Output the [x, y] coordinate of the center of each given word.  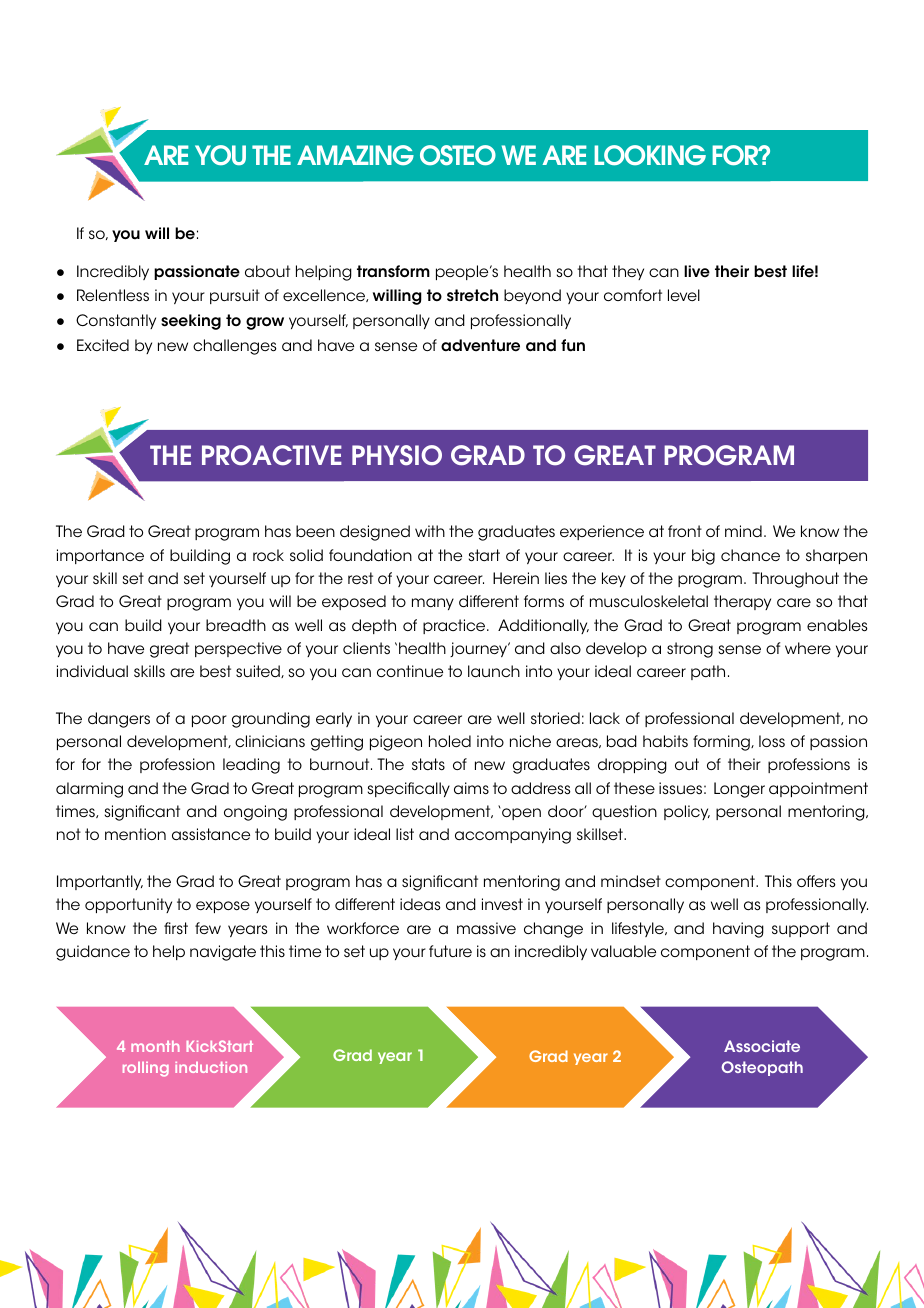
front [685, 531]
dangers [119, 720]
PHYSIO [397, 455]
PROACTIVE [272, 455]
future [450, 951]
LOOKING [650, 155]
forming [722, 743]
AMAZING [355, 155]
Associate [762, 1046]
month [155, 1046]
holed [450, 741]
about [267, 271]
